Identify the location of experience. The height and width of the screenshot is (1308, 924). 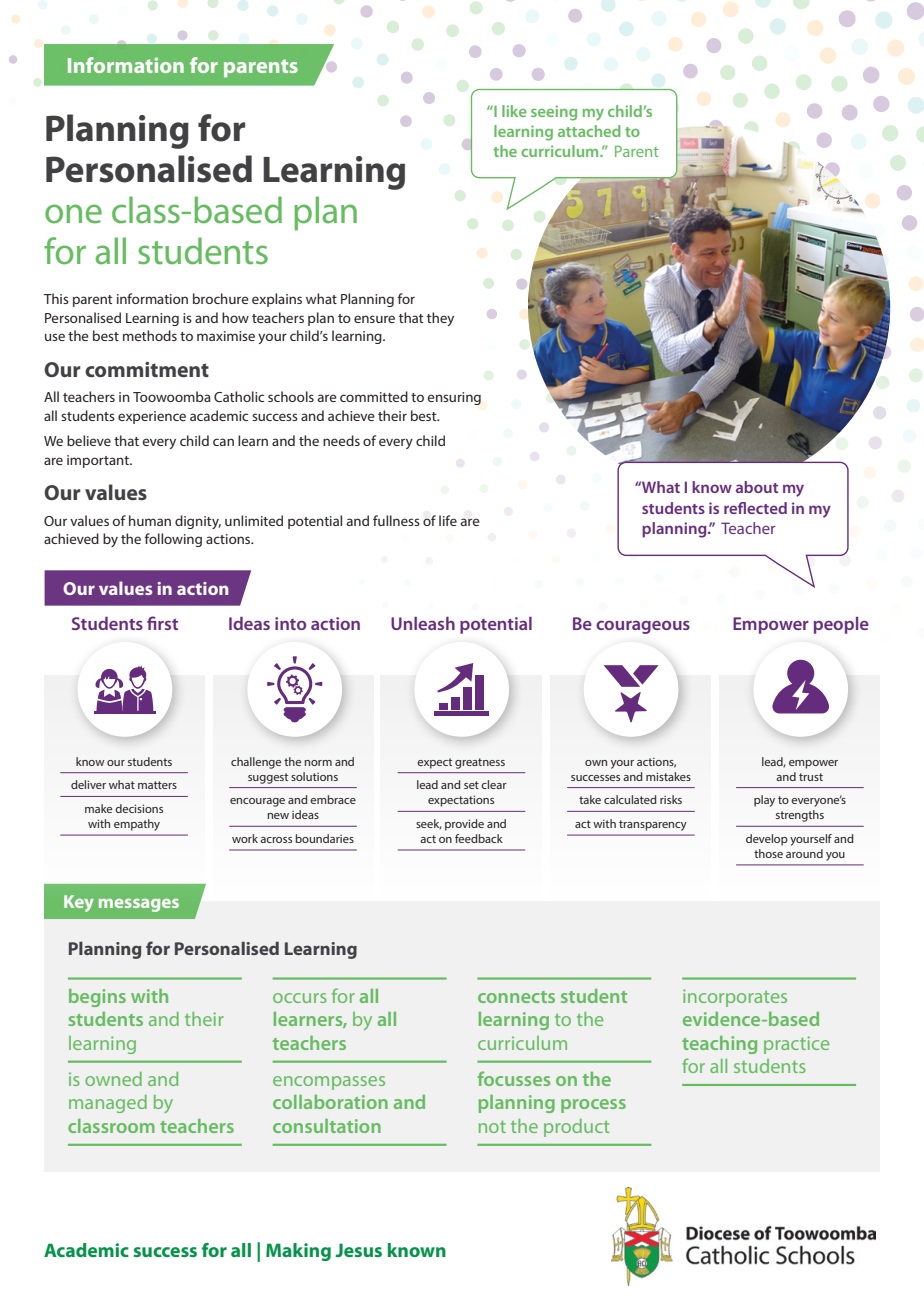
(152, 417).
